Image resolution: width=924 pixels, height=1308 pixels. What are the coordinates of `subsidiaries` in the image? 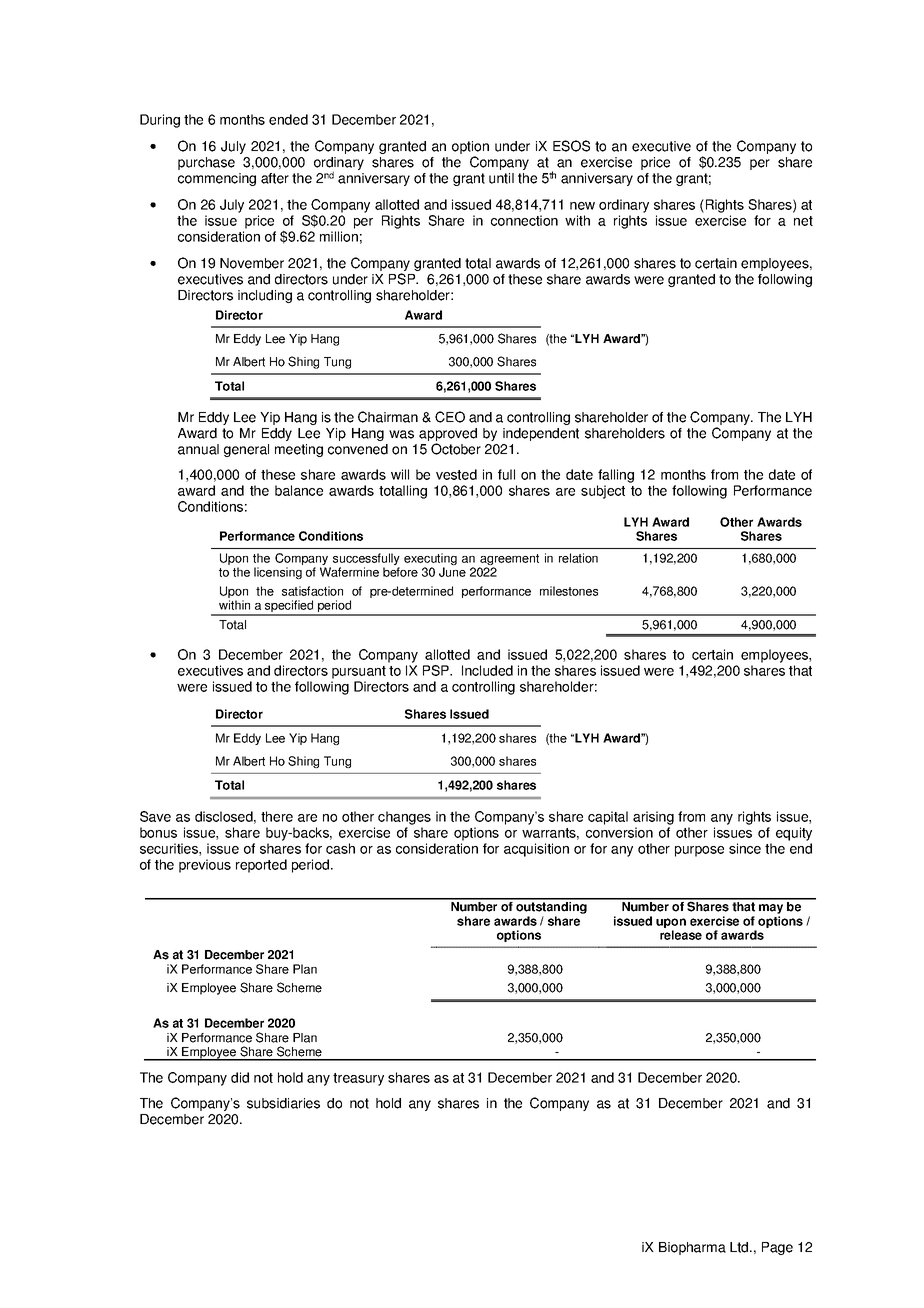 It's located at (283, 1103).
